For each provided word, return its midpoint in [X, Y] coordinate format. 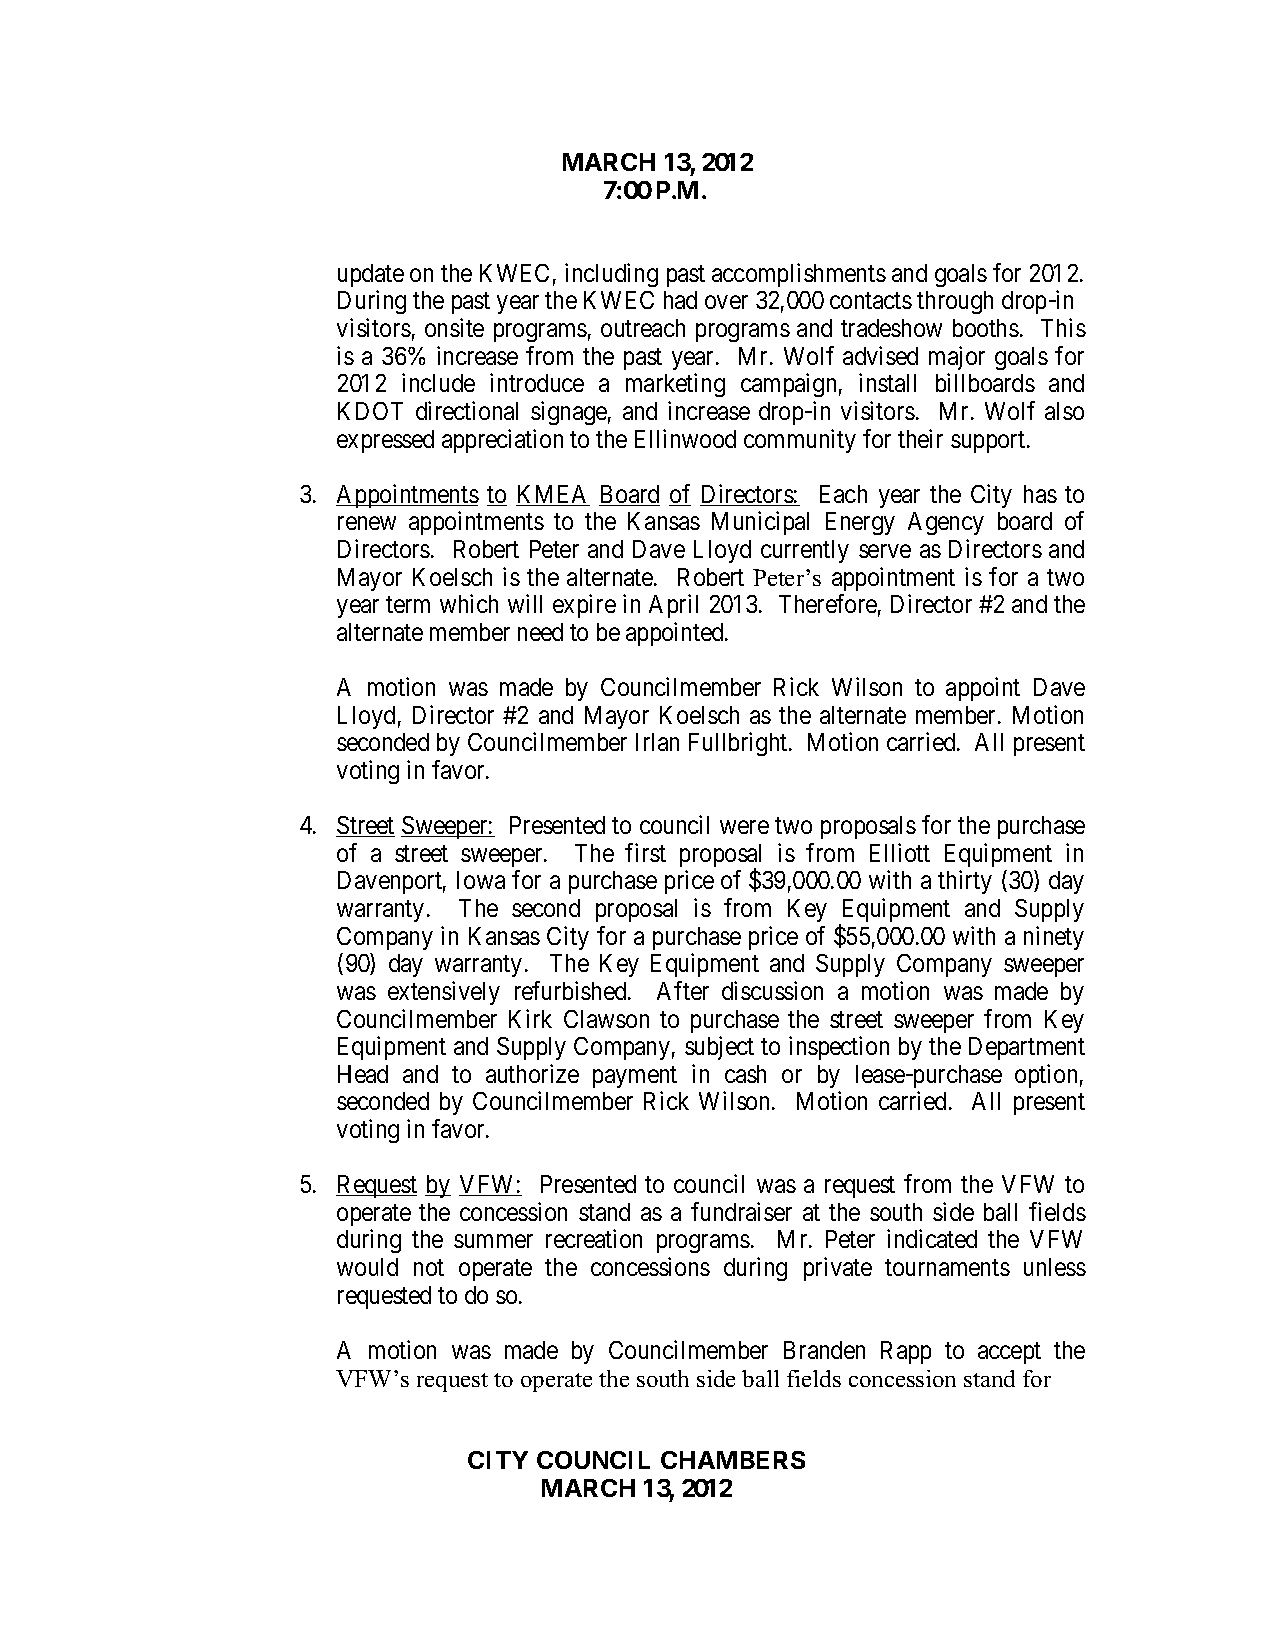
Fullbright [739, 744]
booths [986, 328]
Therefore [828, 603]
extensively [444, 993]
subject [719, 1048]
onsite [454, 327]
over [726, 302]
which [469, 603]
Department [1027, 1048]
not [429, 1268]
